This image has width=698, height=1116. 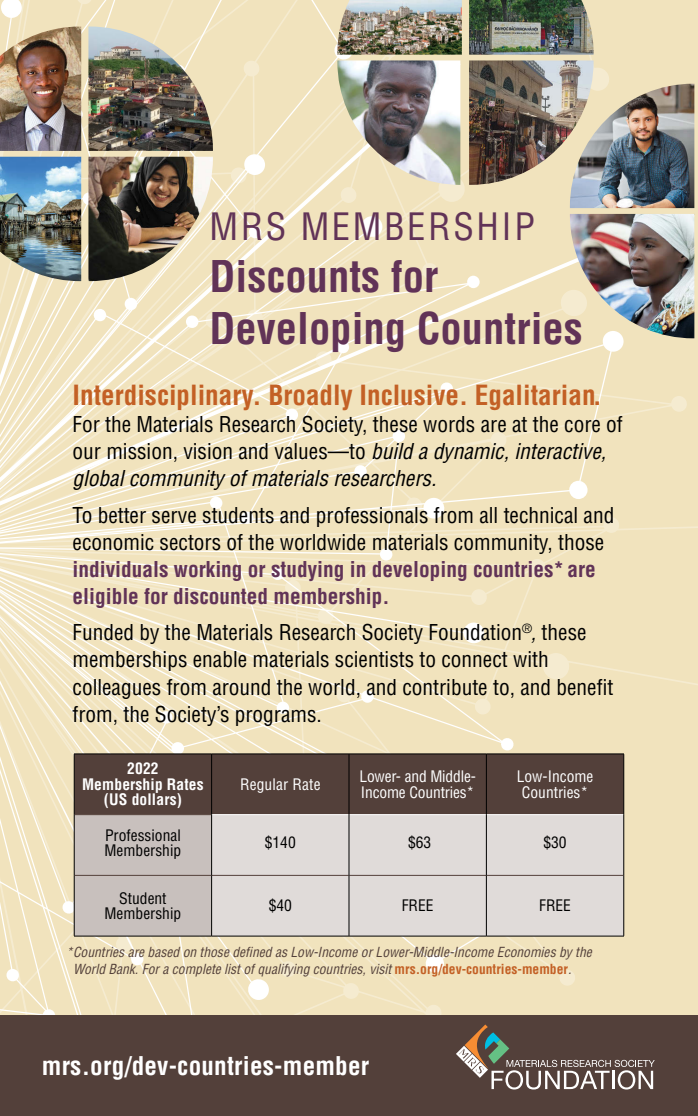 I want to click on benefit, so click(x=585, y=687).
